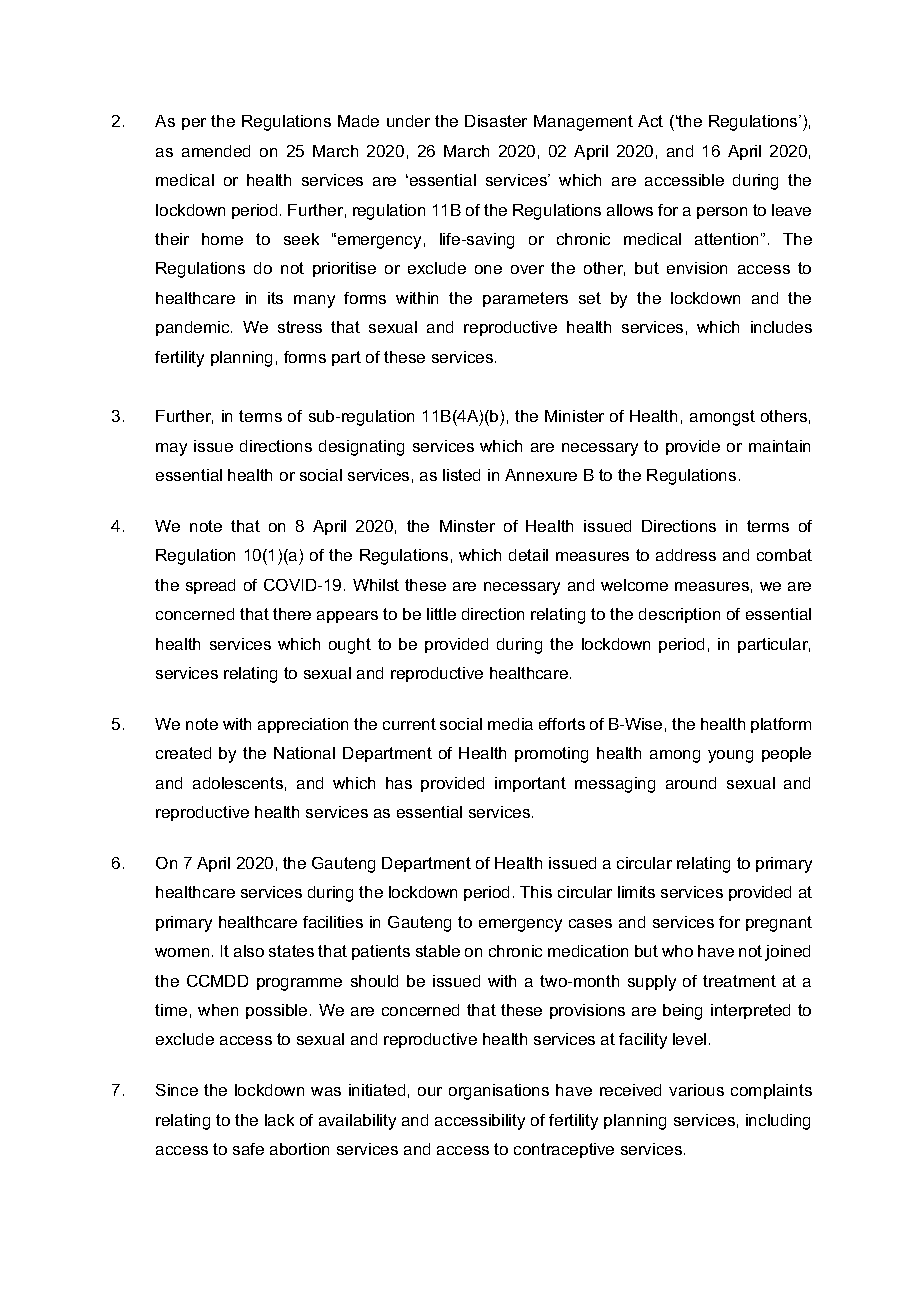 This page has width=924, height=1308. Describe the element at coordinates (779, 446) in the page. I see `maintain` at that location.
